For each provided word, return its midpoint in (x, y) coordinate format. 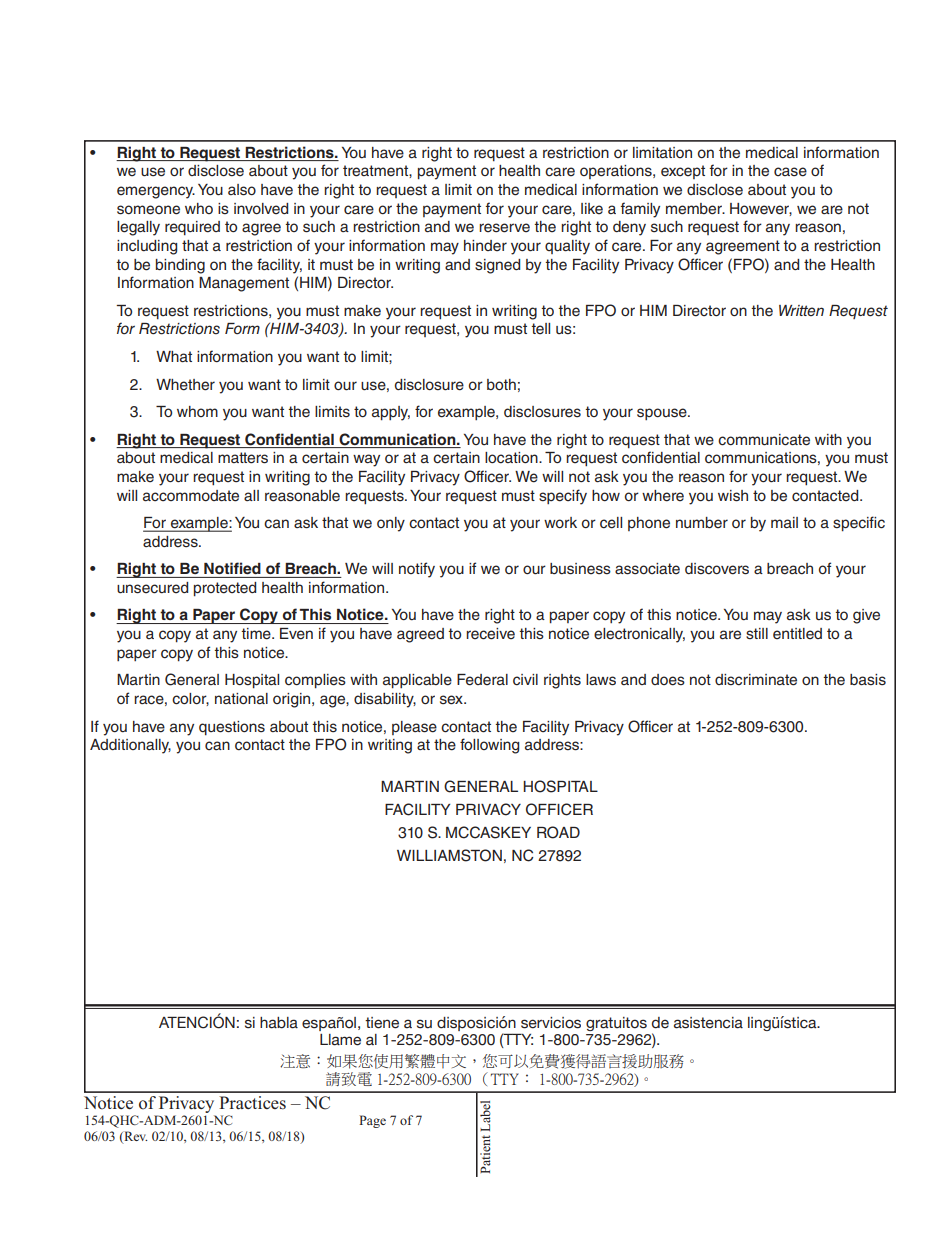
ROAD (558, 832)
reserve (504, 228)
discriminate (756, 680)
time (257, 633)
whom (197, 411)
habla (279, 1023)
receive (490, 634)
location (512, 458)
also (242, 190)
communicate (764, 440)
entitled (797, 634)
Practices (252, 1103)
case (790, 172)
